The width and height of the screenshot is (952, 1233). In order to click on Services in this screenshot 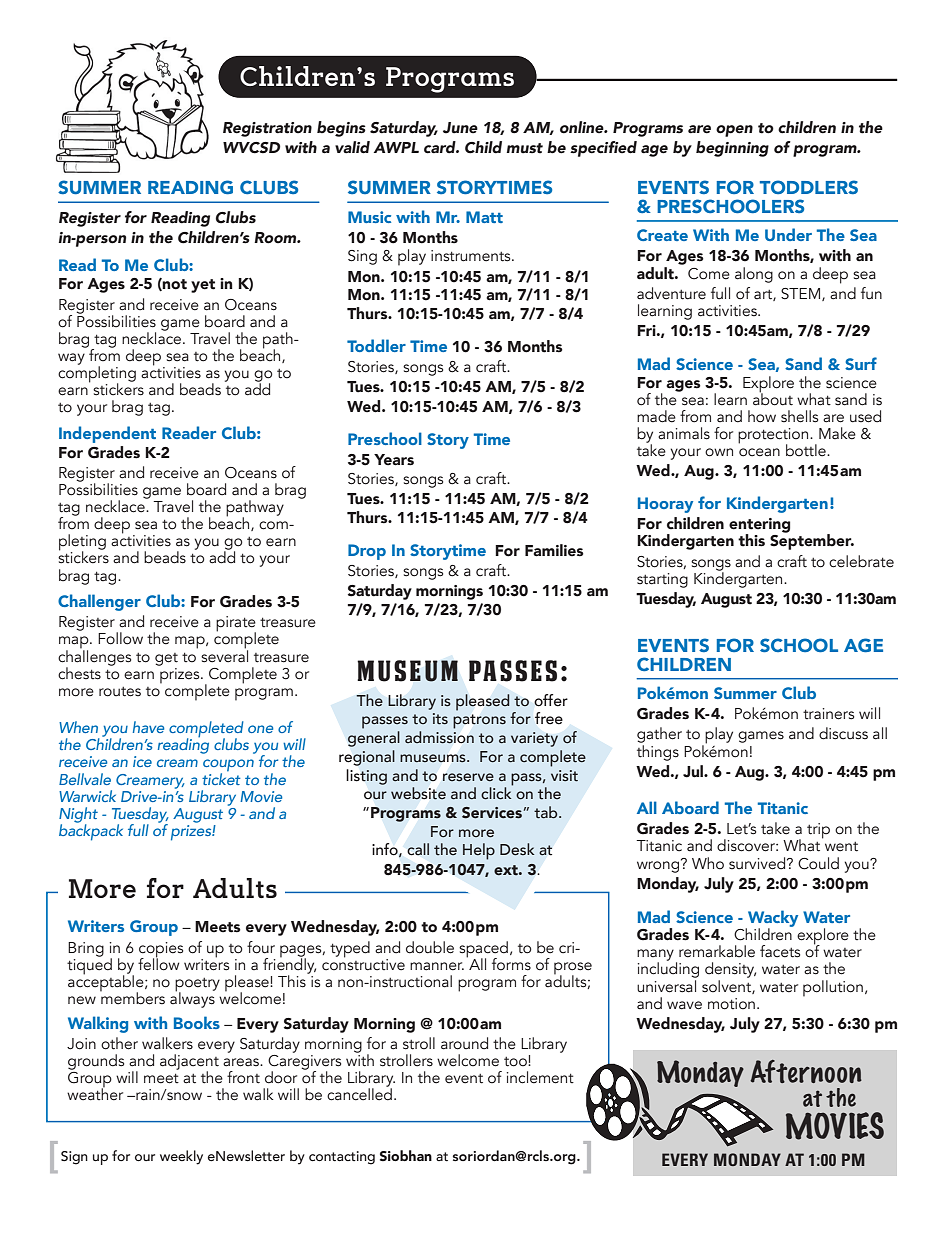, I will do `click(492, 813)`.
